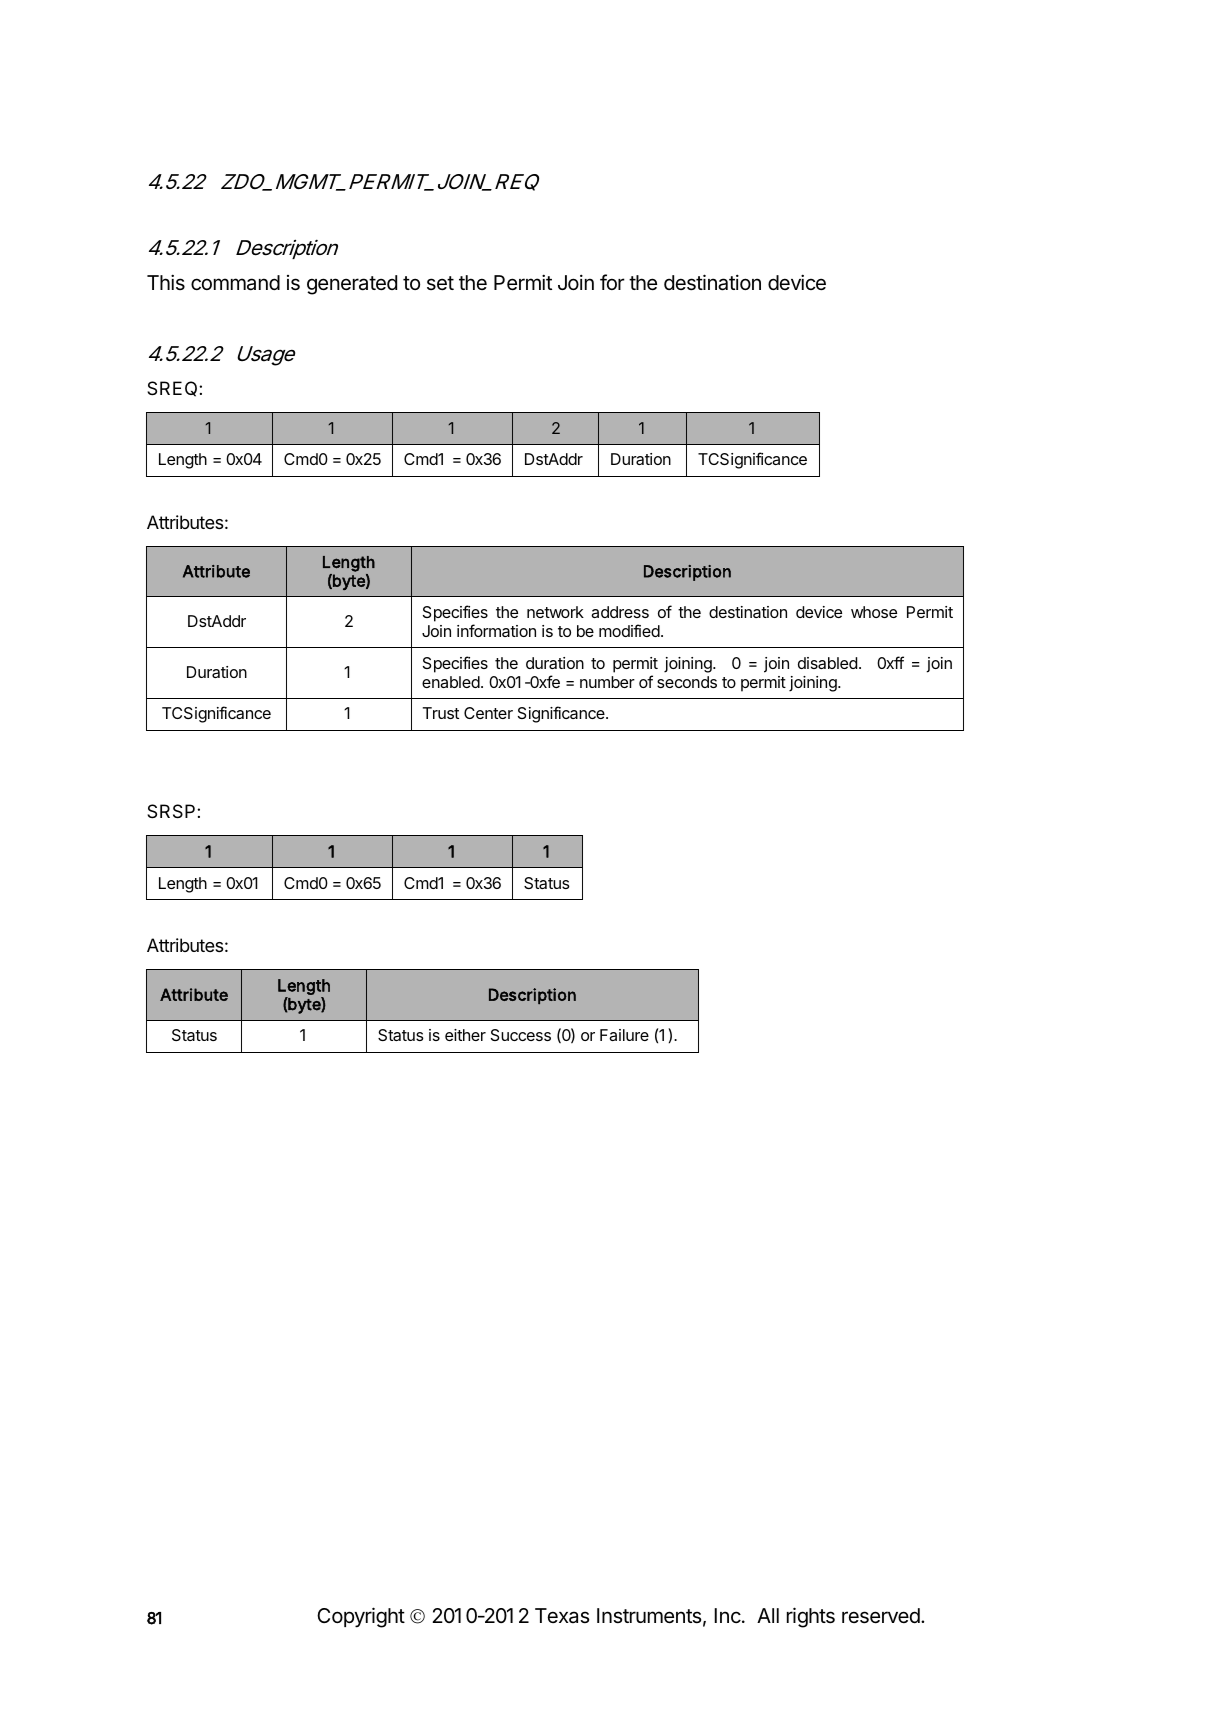  What do you see at coordinates (874, 612) in the page?
I see `whose` at bounding box center [874, 612].
